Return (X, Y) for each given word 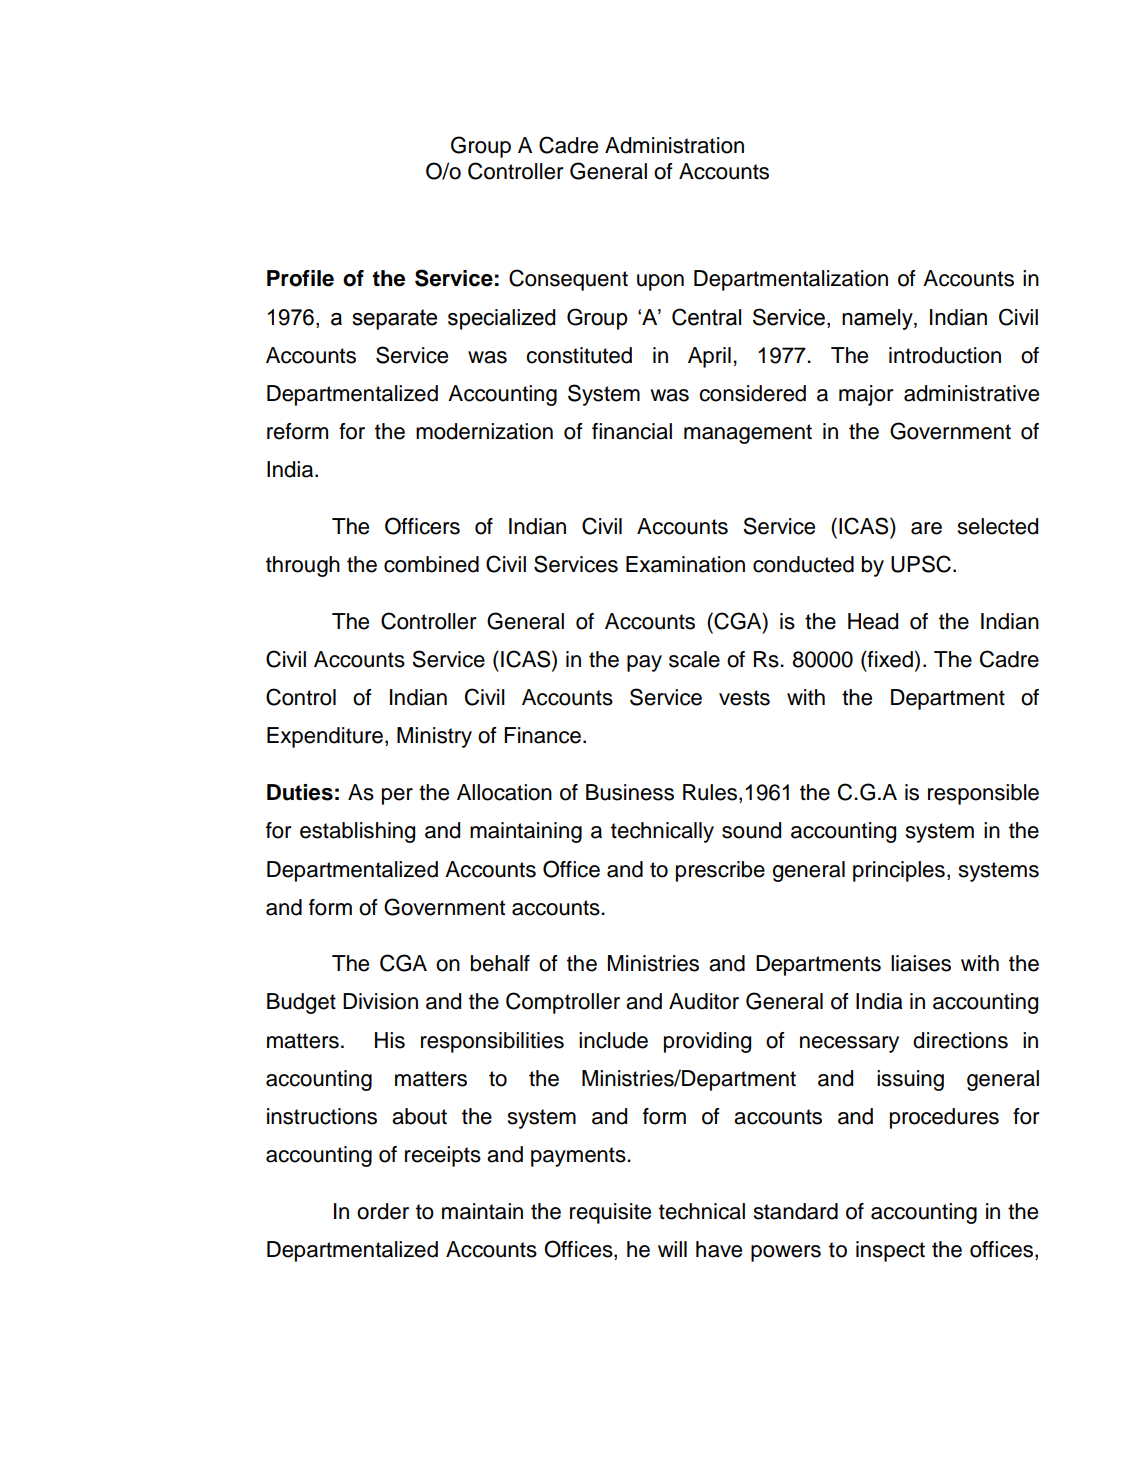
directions (960, 1040)
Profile (300, 278)
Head (873, 621)
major (866, 395)
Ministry (434, 737)
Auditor (704, 1001)
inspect (890, 1251)
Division (380, 1001)
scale (694, 659)
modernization (484, 431)
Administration (674, 145)
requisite (610, 1213)
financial (632, 431)
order (383, 1211)
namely (878, 319)
